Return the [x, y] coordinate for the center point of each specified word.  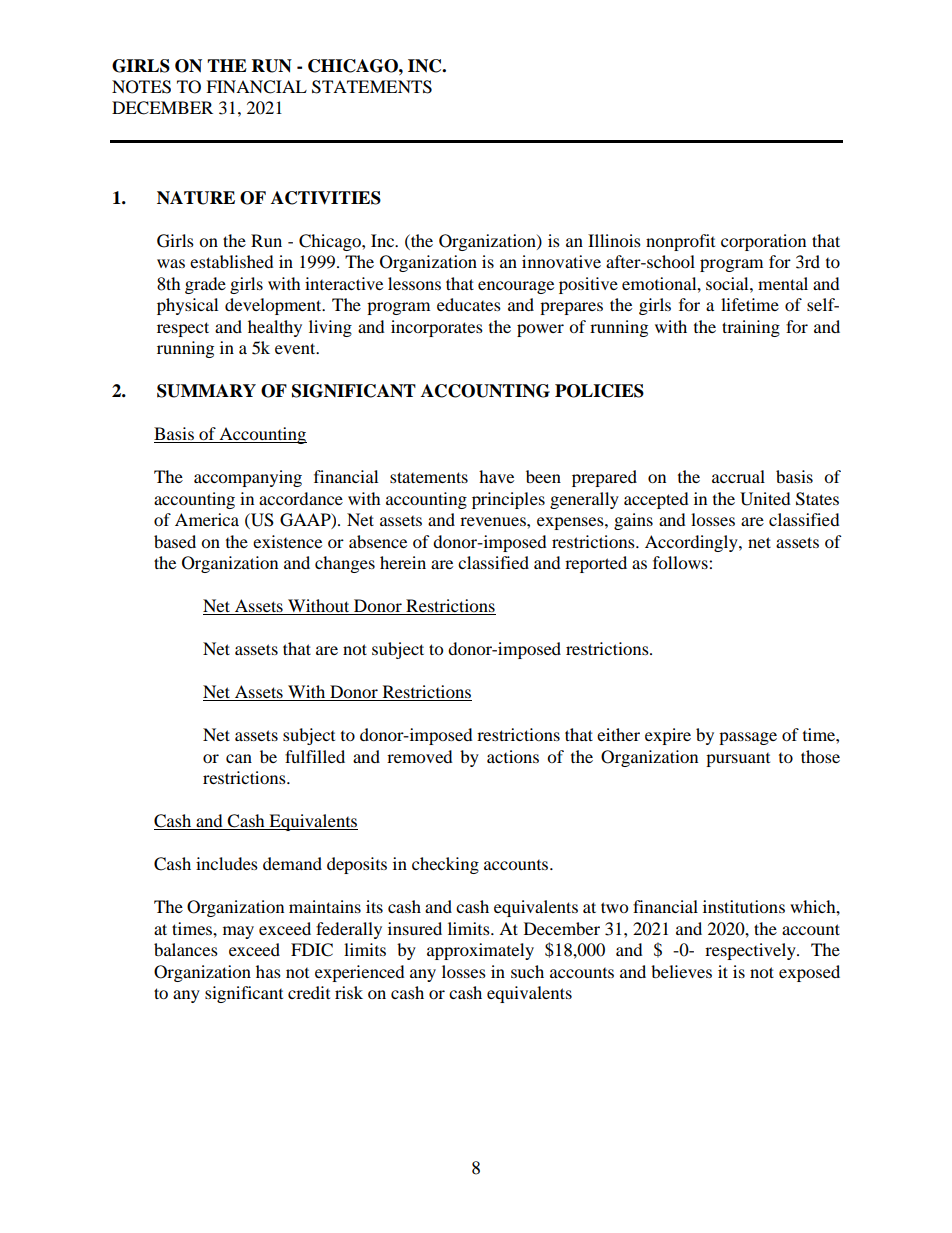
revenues [494, 521]
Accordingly [692, 543]
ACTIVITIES [326, 198]
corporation [763, 242]
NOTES [141, 87]
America [207, 519]
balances [186, 949]
